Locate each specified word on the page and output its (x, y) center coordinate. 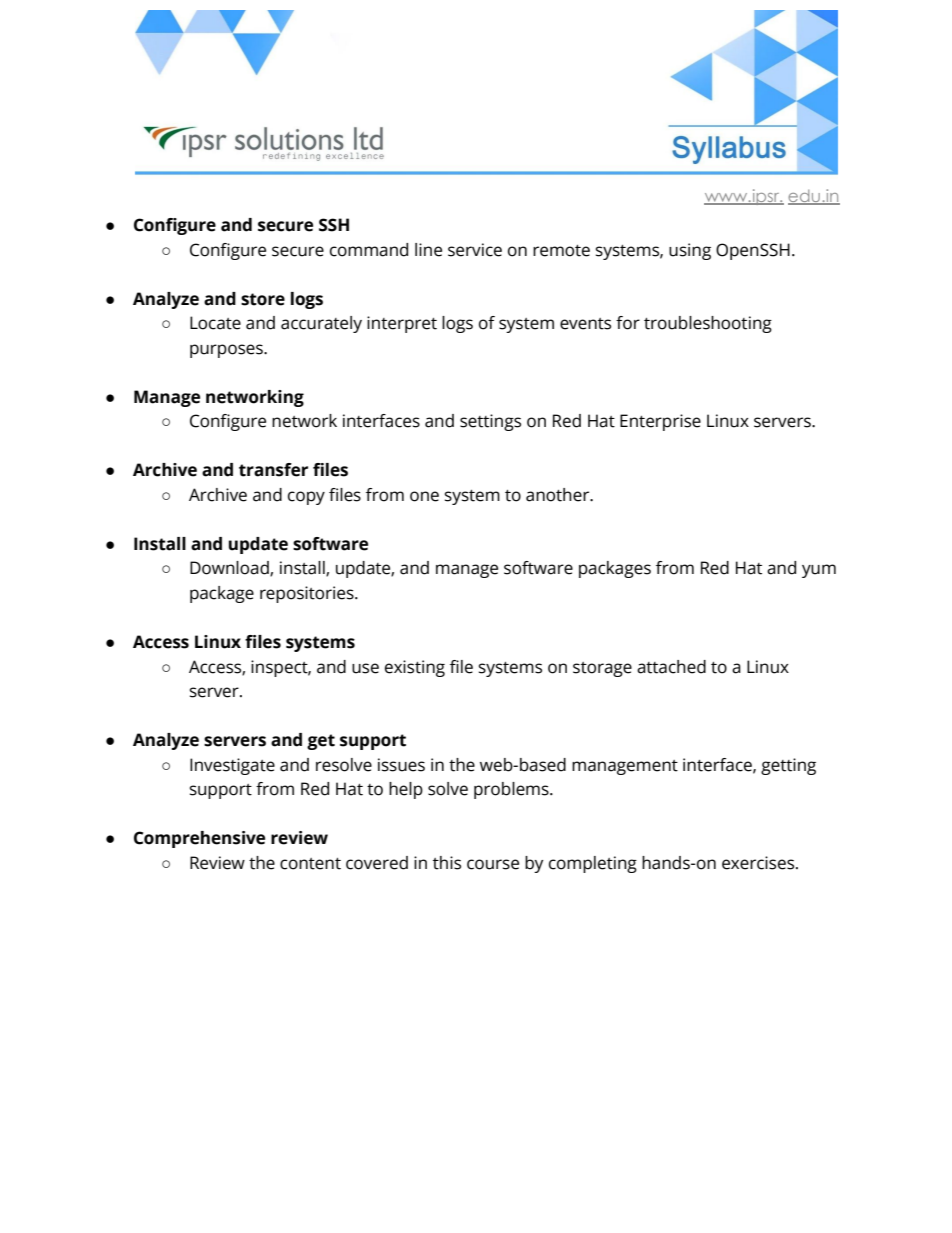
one (424, 496)
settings (490, 422)
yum (819, 571)
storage (602, 669)
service (475, 250)
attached (671, 667)
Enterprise (660, 422)
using (690, 251)
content (310, 864)
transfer (273, 470)
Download (230, 569)
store (263, 299)
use (365, 668)
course (493, 864)
